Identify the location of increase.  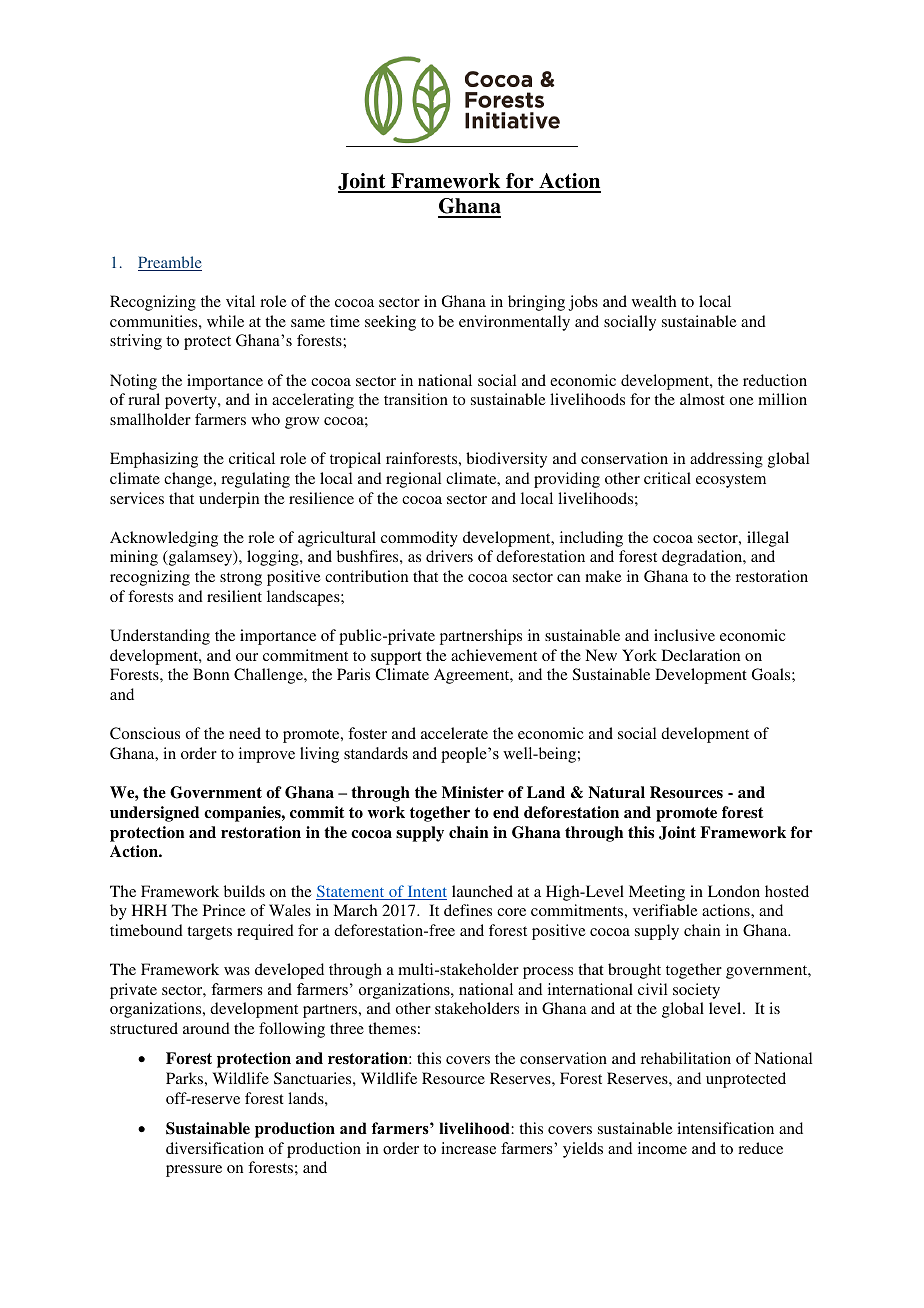
(468, 1148).
